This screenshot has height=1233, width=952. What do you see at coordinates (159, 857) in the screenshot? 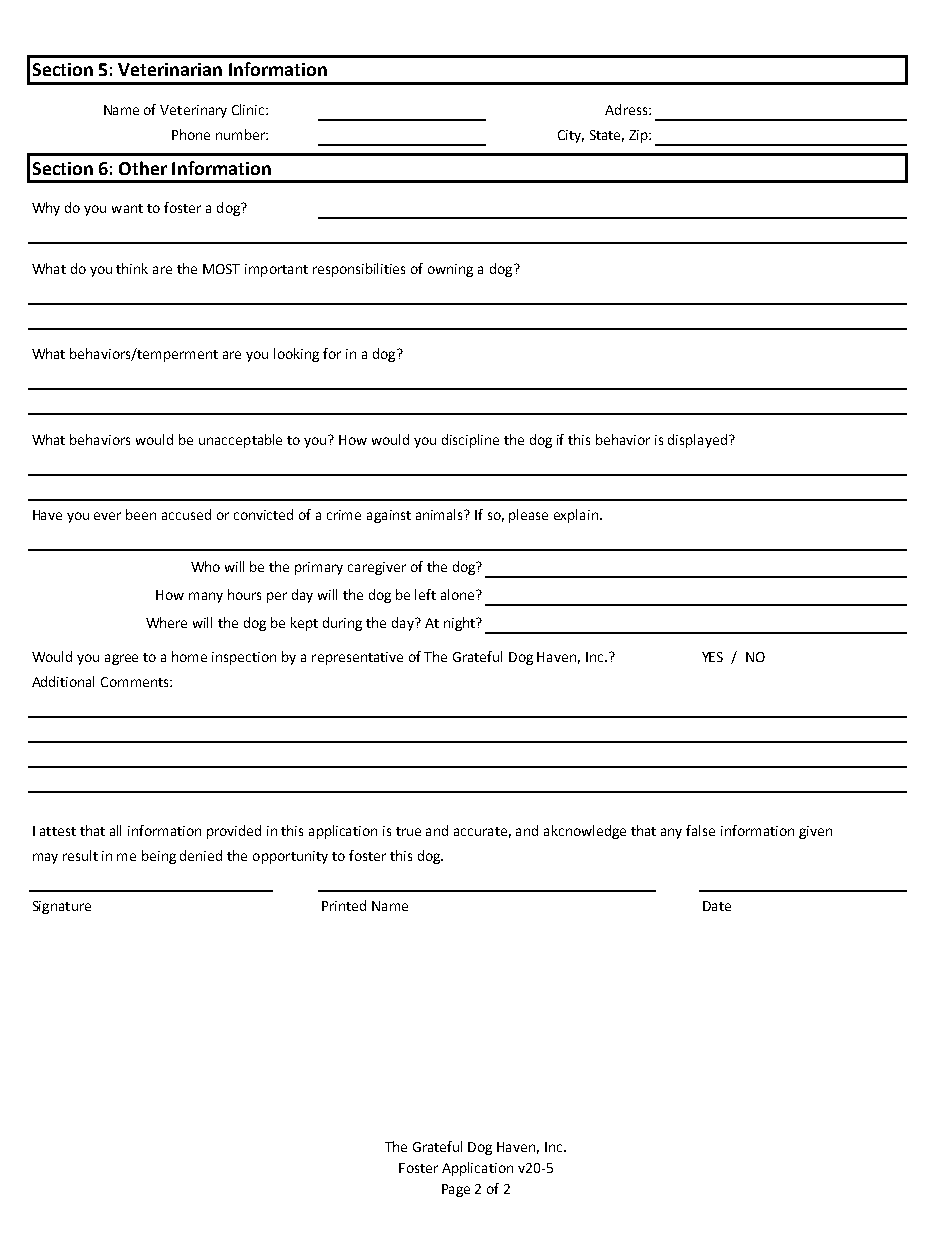
I see `being` at bounding box center [159, 857].
